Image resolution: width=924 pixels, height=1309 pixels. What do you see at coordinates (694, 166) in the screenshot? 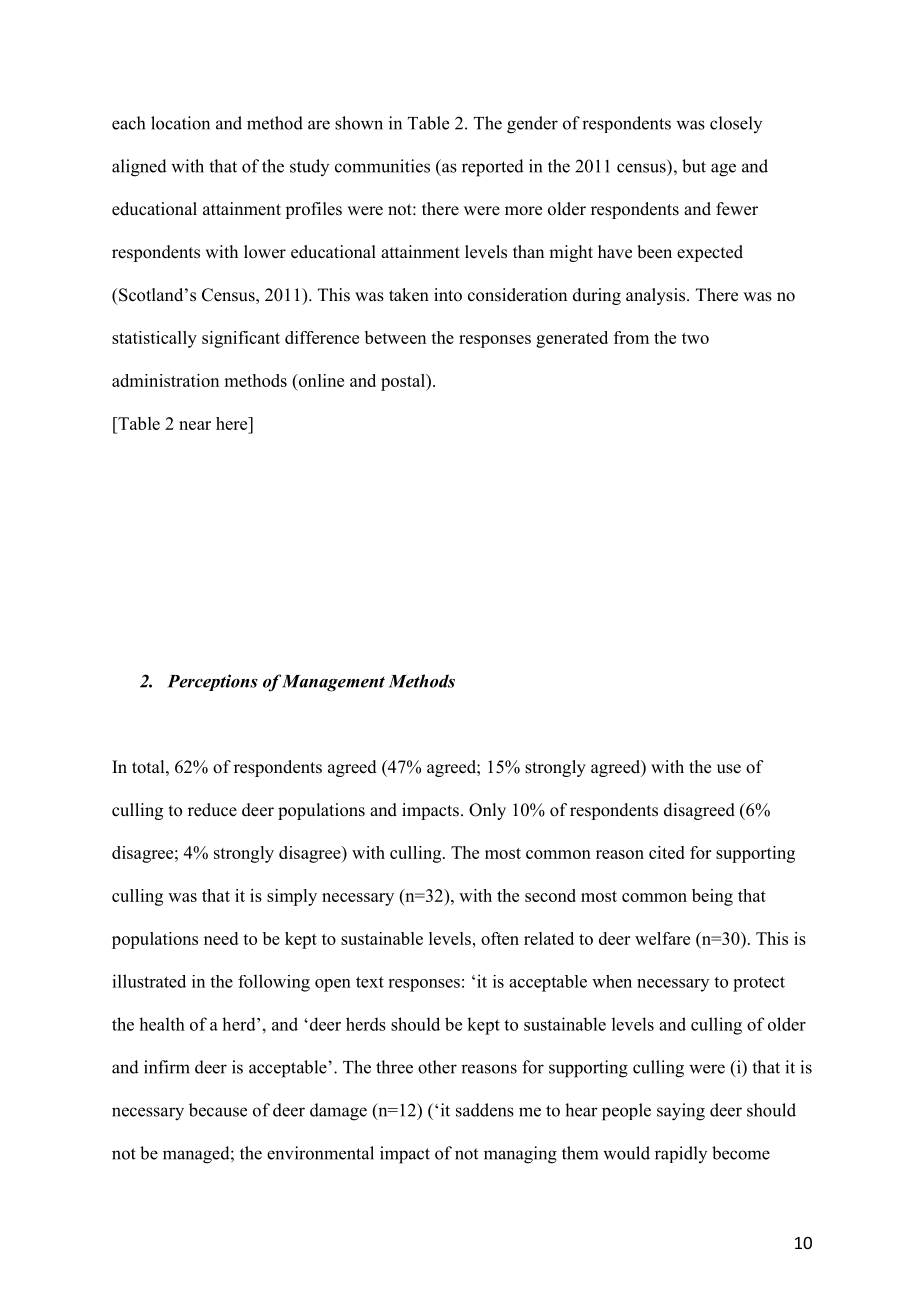
I see `but` at bounding box center [694, 166].
